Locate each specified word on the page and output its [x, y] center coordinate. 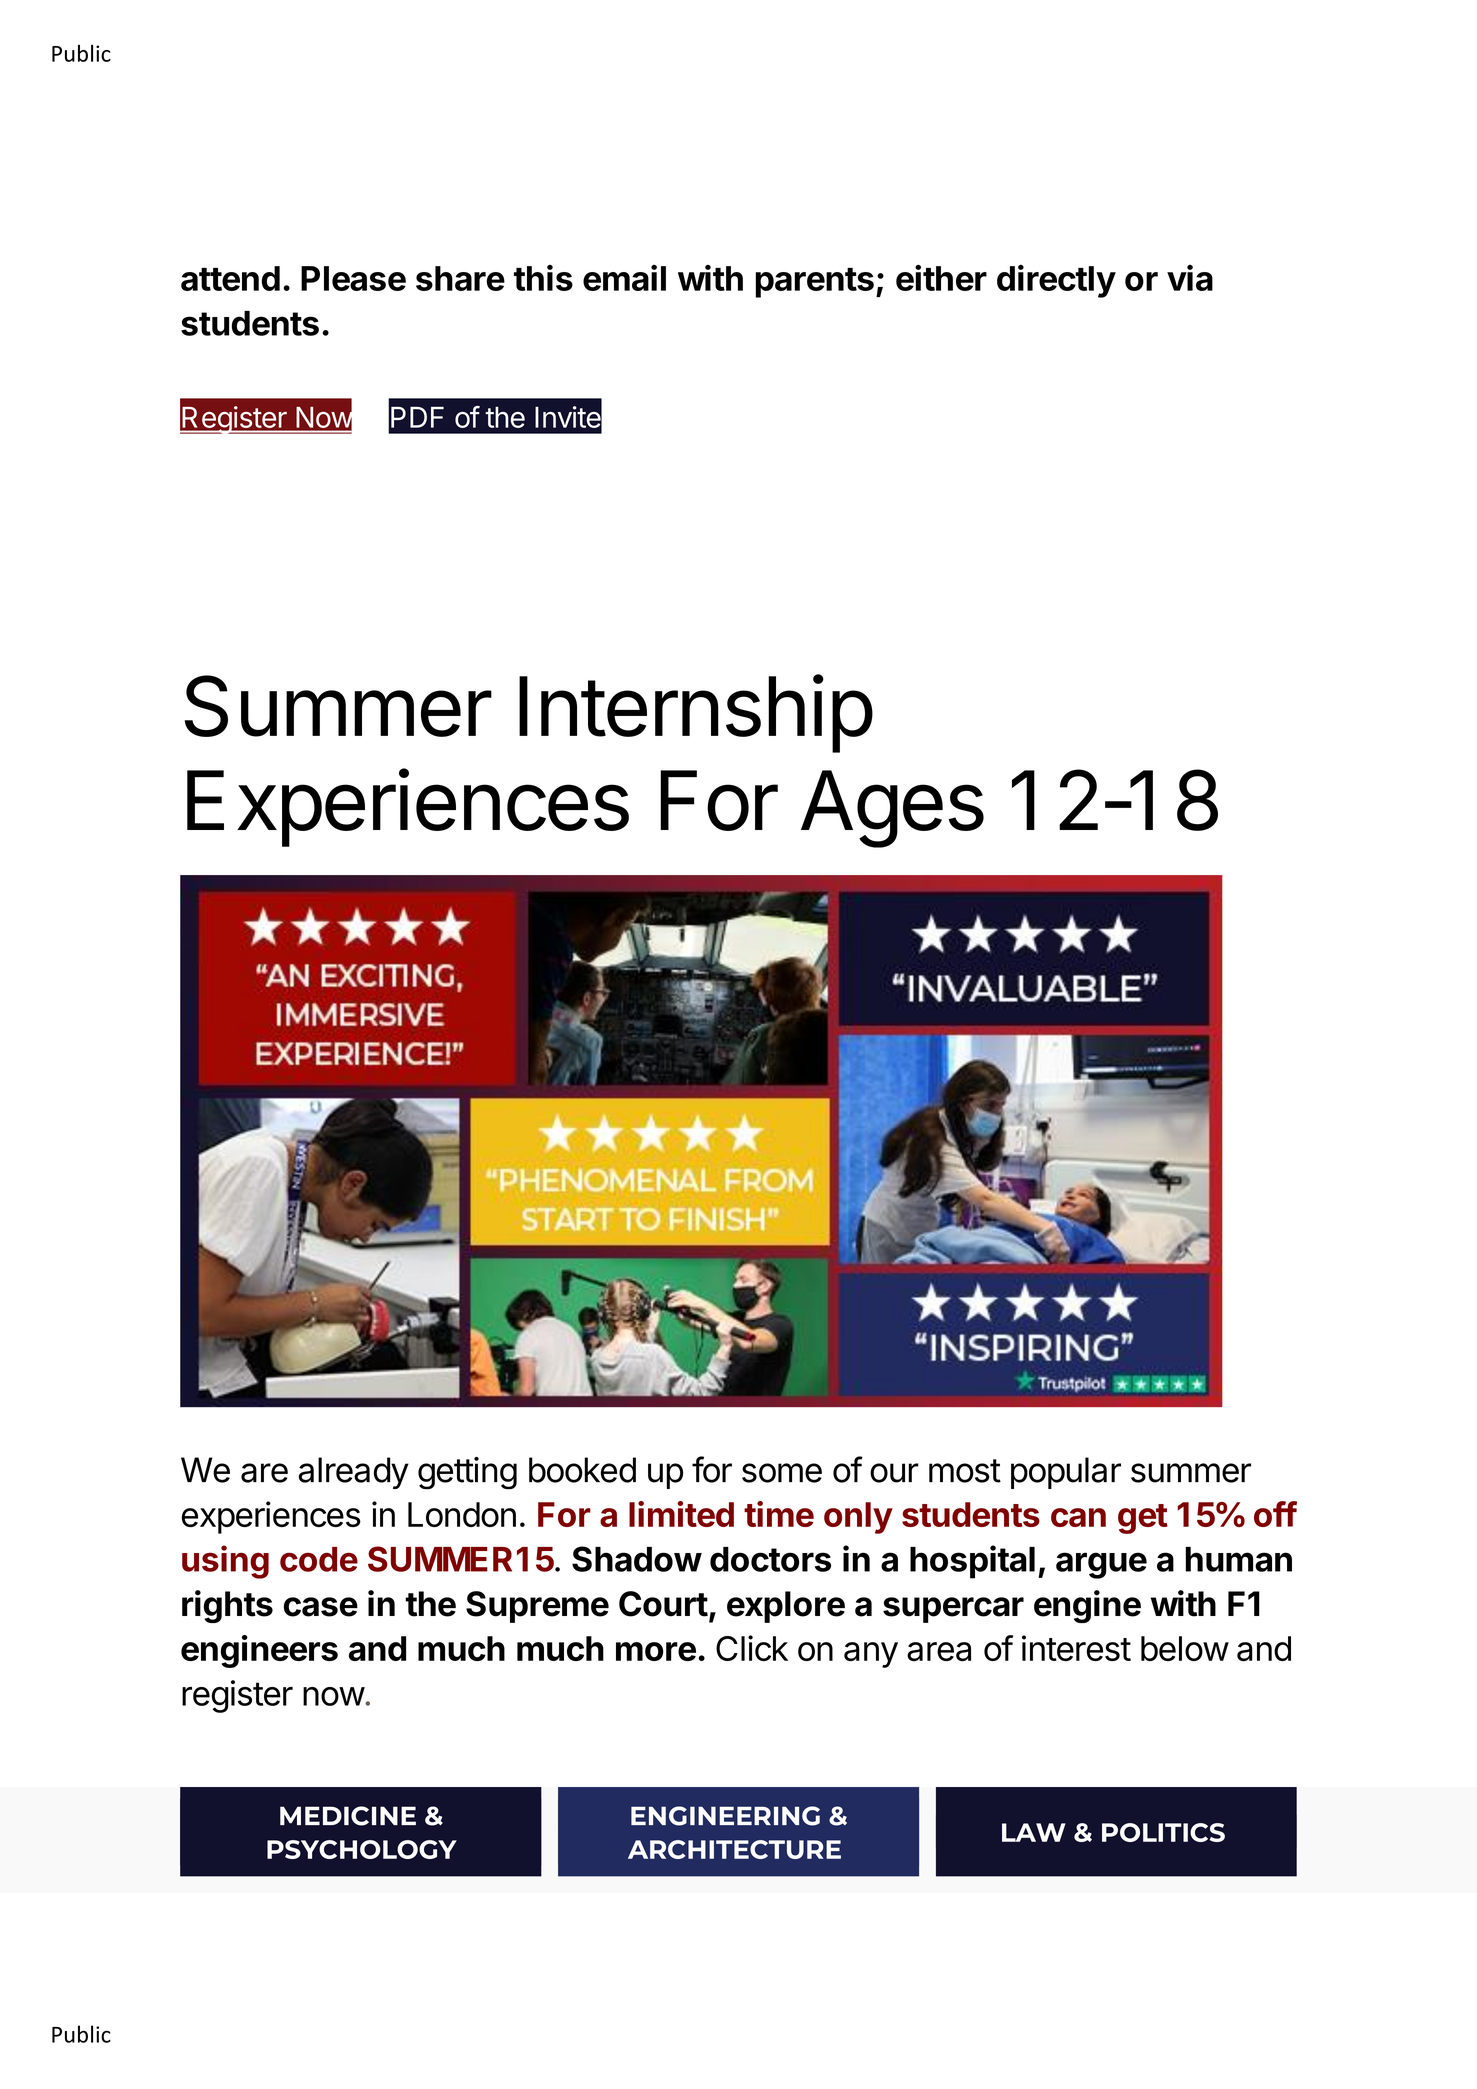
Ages [892, 809]
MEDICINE [348, 1816]
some [782, 1473]
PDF [417, 417]
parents [814, 283]
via [1190, 278]
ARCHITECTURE [734, 1849]
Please [353, 278]
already [354, 1473]
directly [1056, 281]
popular [1066, 1473]
